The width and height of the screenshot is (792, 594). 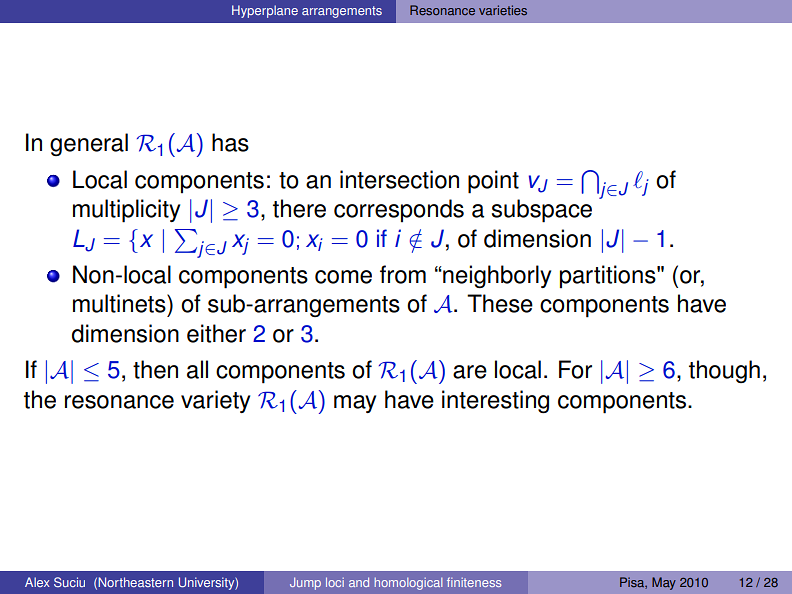 I want to click on varieties, so click(x=503, y=10).
